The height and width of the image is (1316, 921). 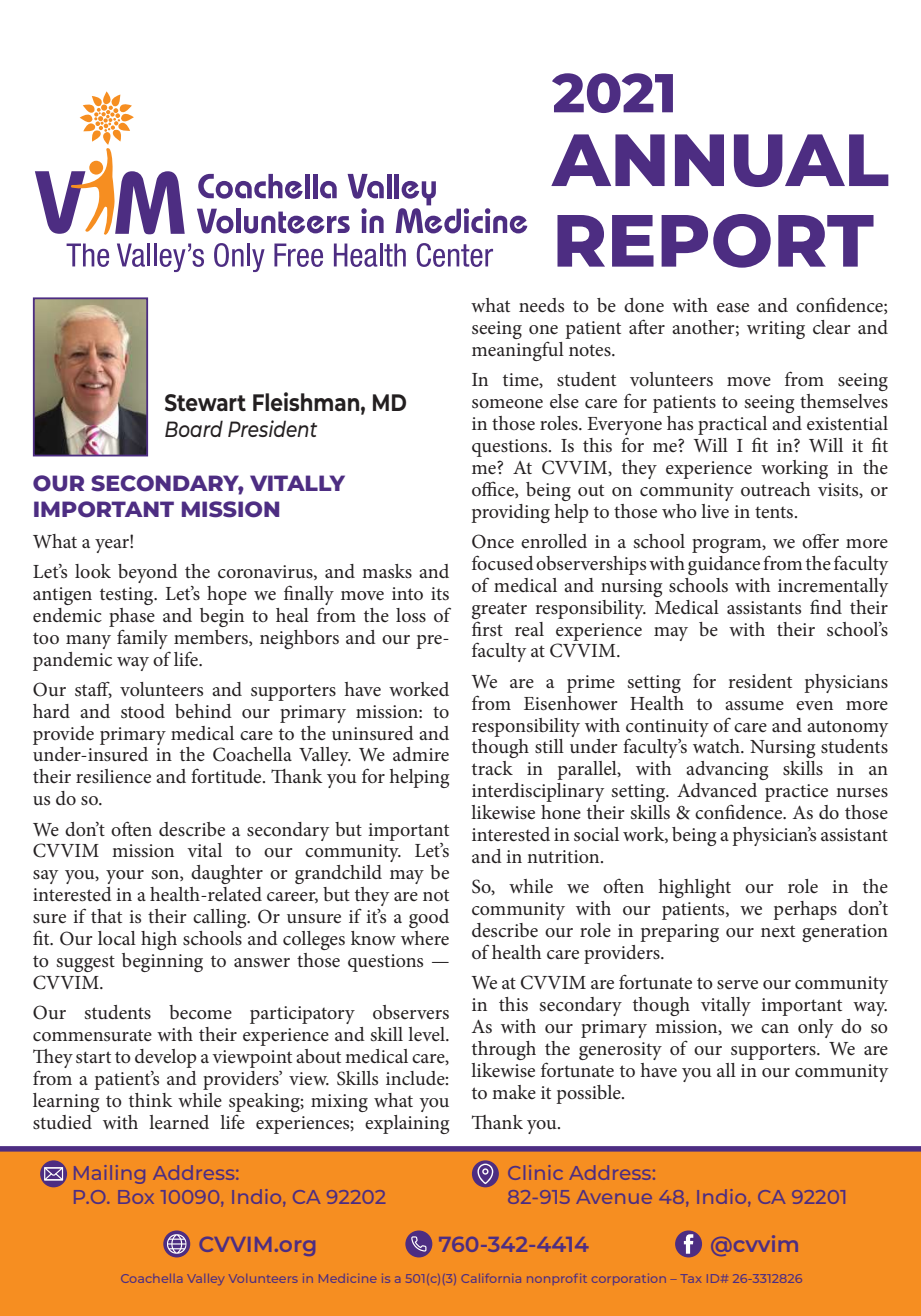 What do you see at coordinates (194, 428) in the image?
I see `Board` at bounding box center [194, 428].
